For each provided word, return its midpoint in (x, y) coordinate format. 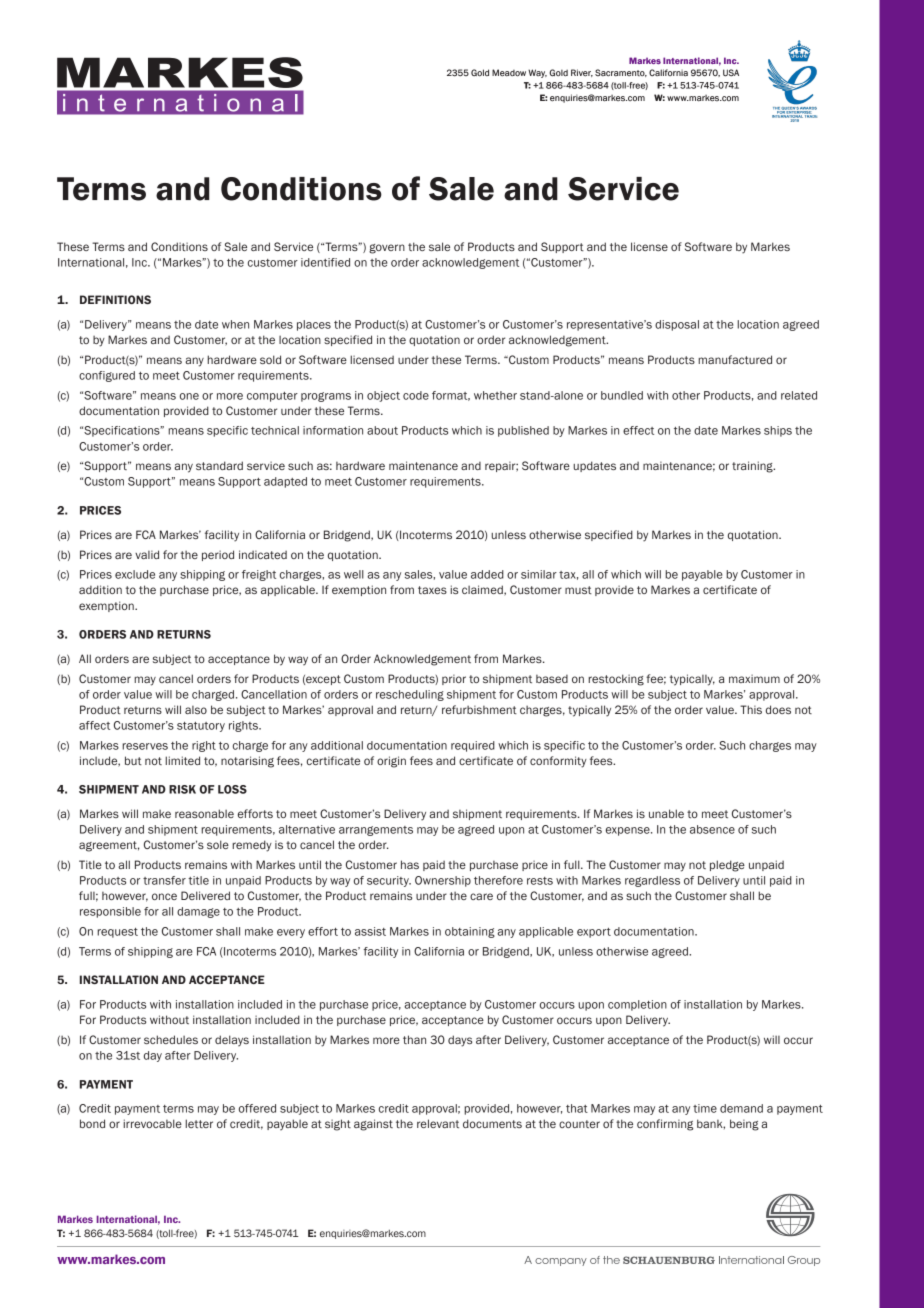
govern (387, 249)
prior (454, 679)
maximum (754, 678)
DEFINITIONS (115, 299)
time (705, 1108)
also (196, 710)
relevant (438, 1123)
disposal (677, 325)
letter (199, 1123)
